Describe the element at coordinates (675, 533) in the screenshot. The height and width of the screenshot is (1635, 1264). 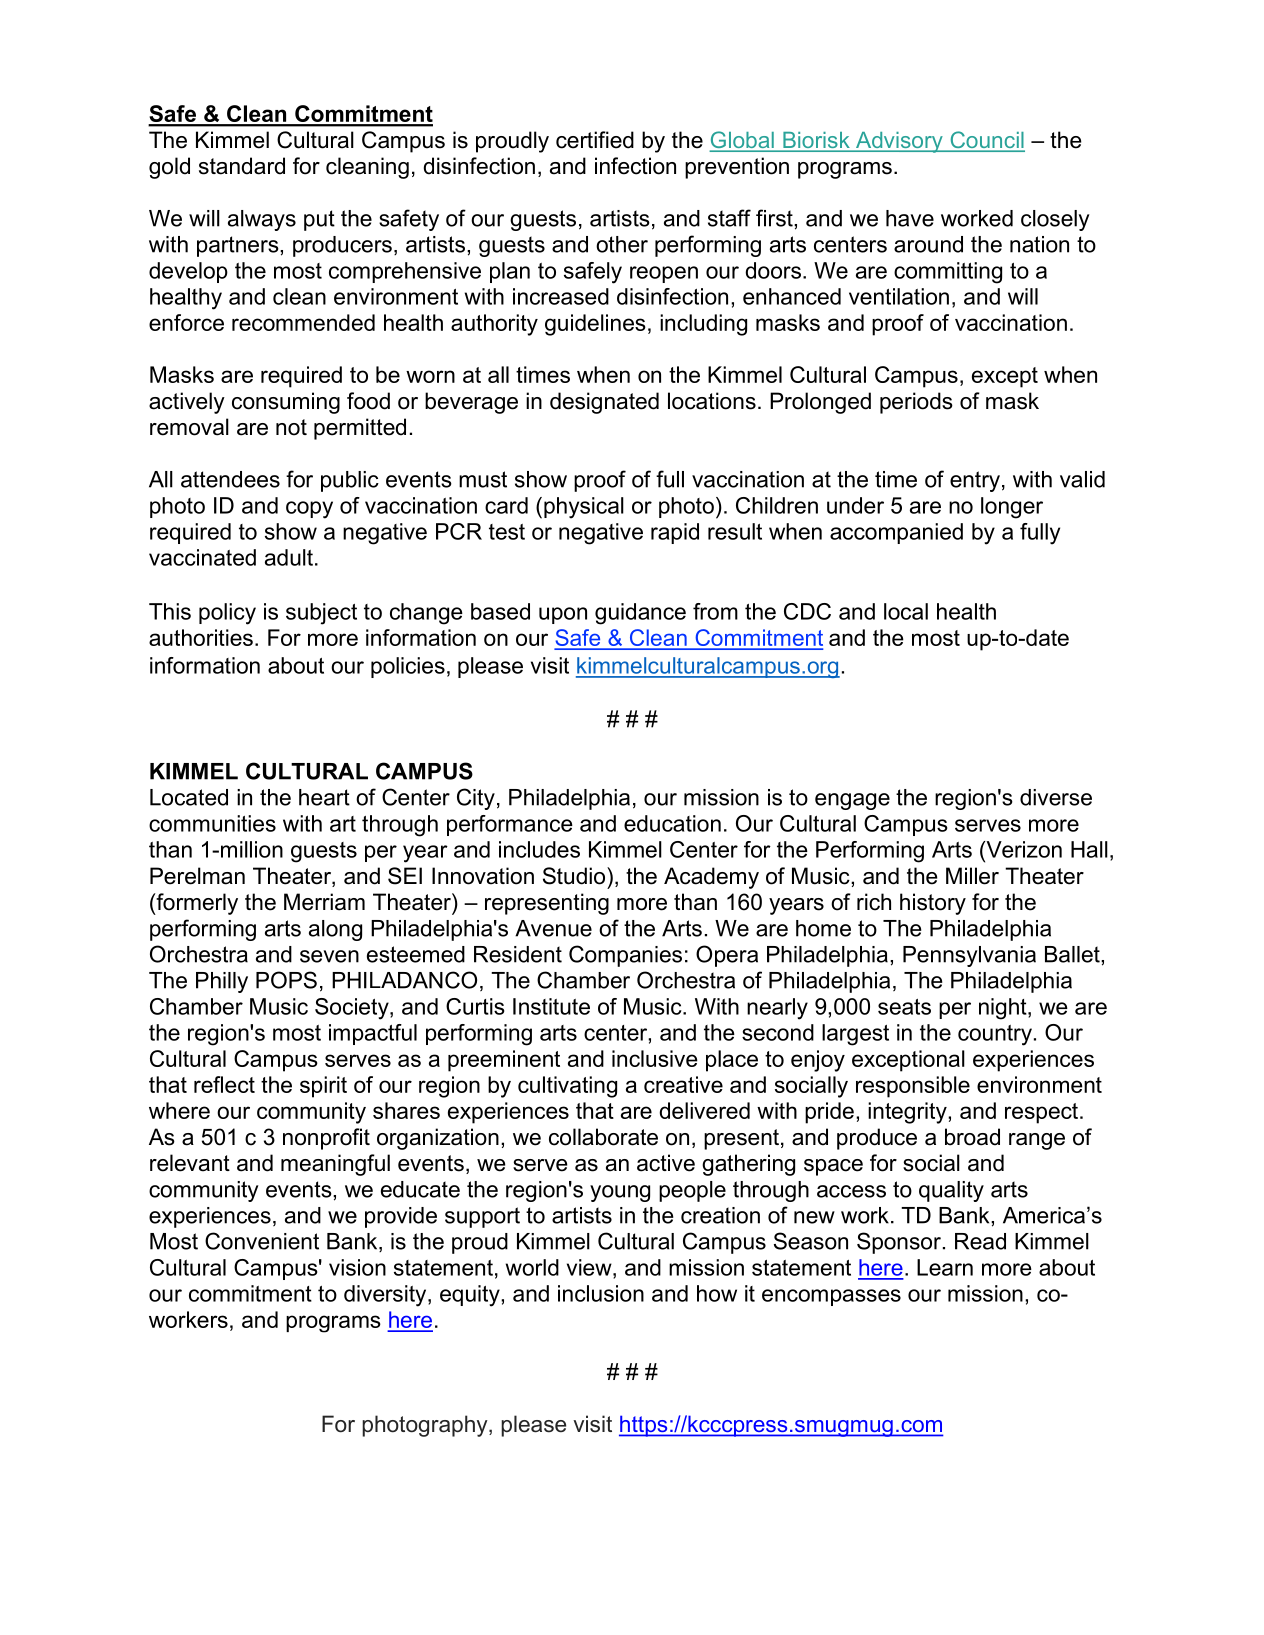
I see `rapid` at that location.
